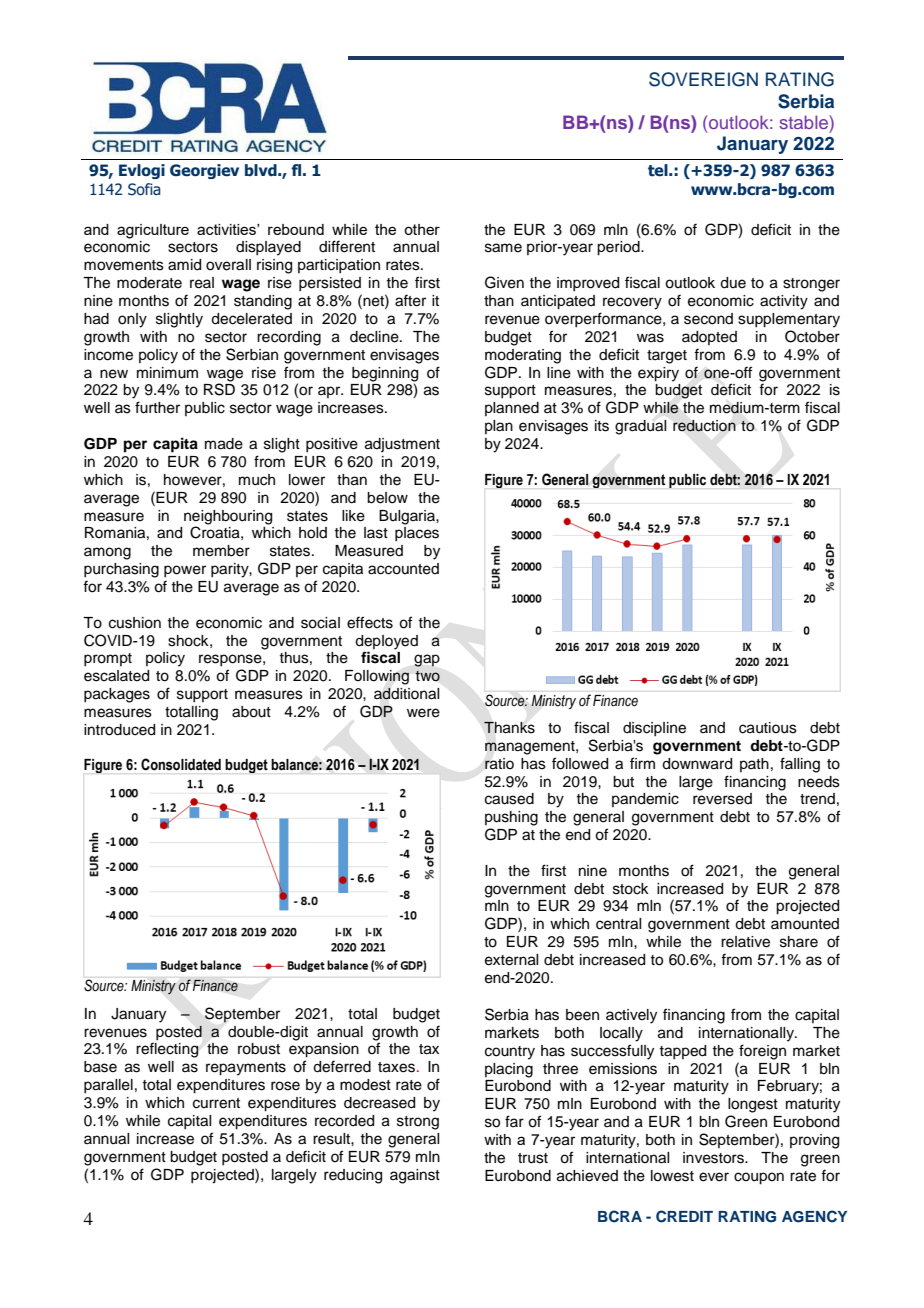 This screenshot has height=1308, width=924. I want to click on current, so click(216, 1103).
